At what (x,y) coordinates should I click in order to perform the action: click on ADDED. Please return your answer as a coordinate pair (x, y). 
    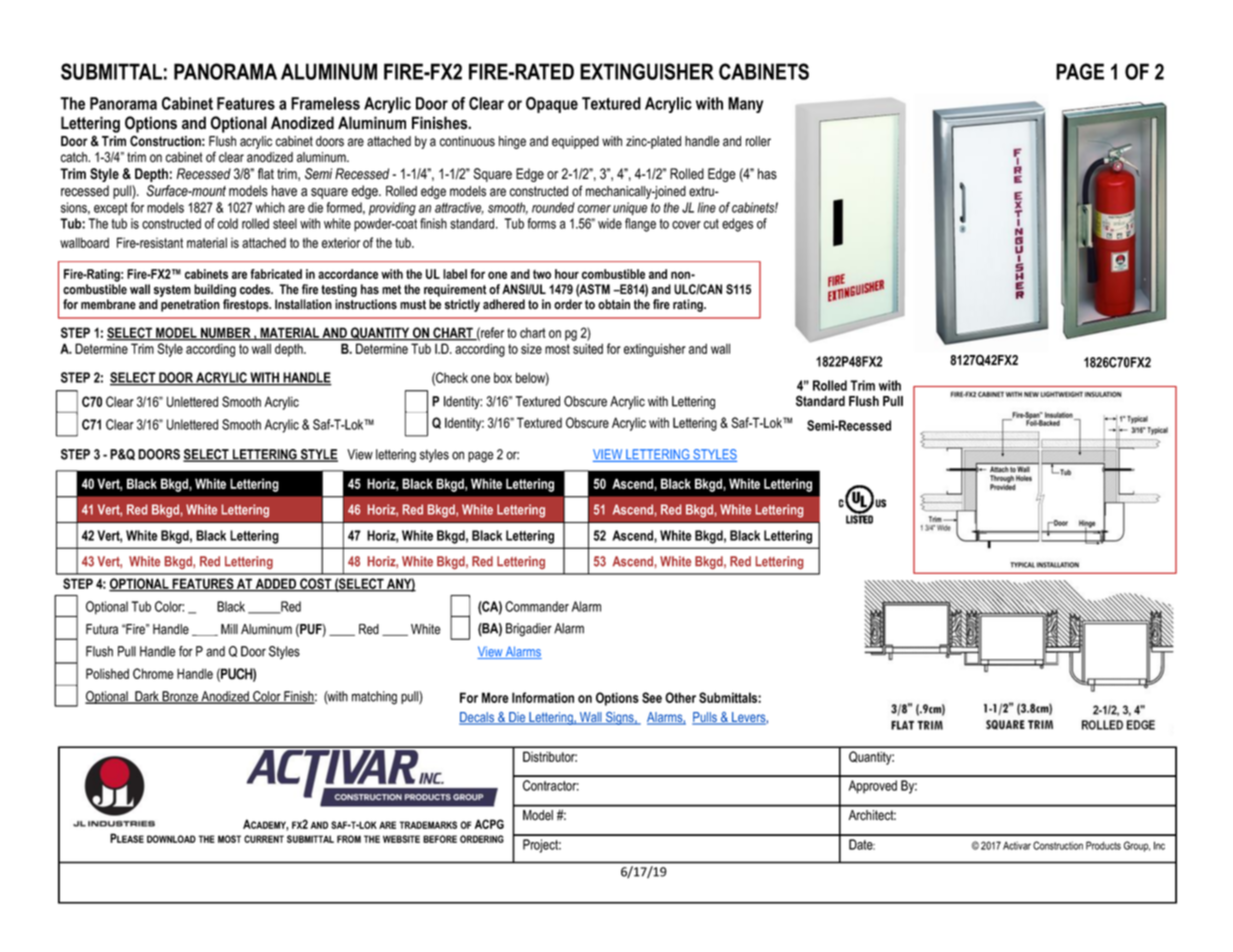
    Looking at the image, I should click on (276, 585).
